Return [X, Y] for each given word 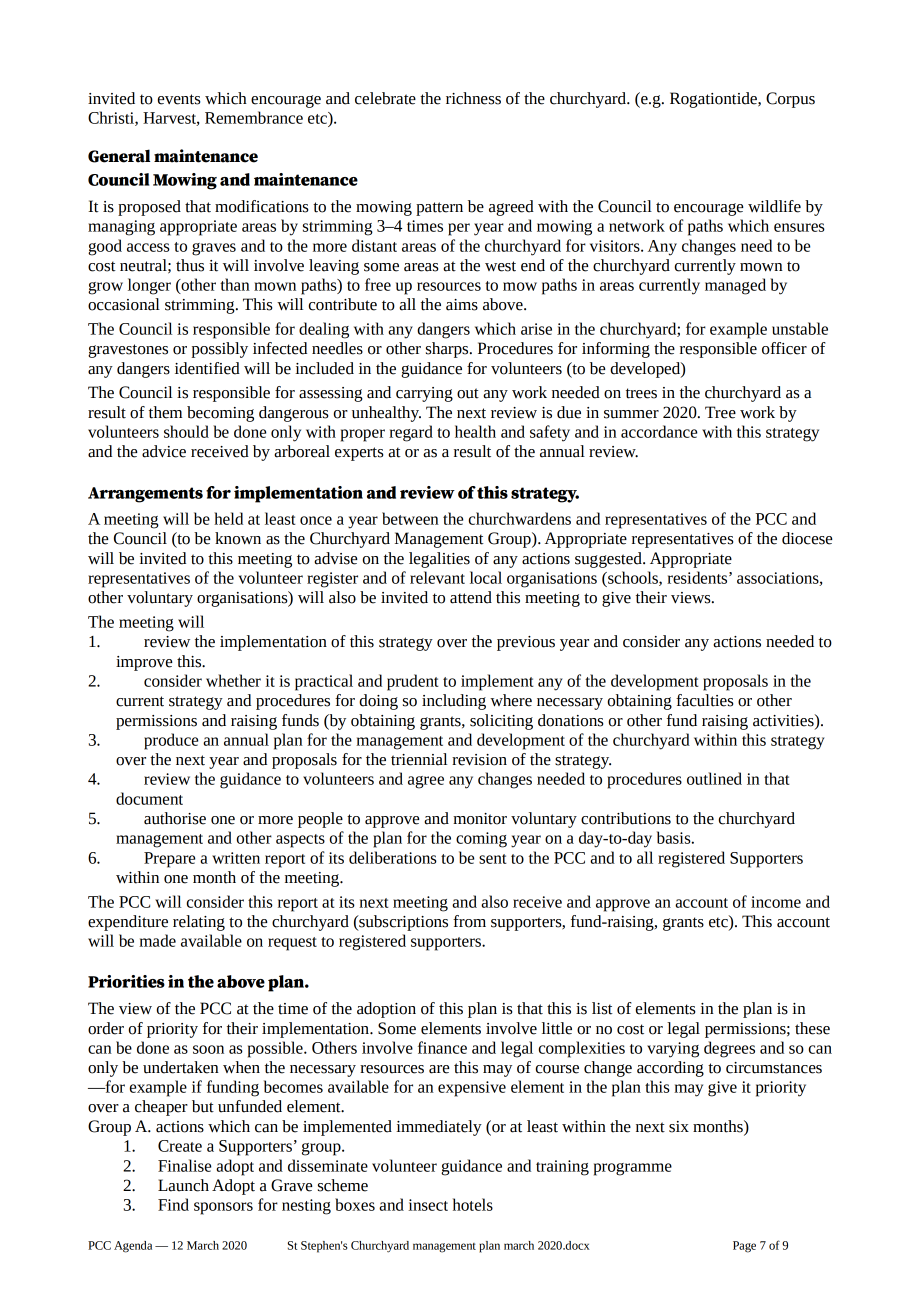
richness [473, 98]
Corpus [790, 100]
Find [173, 1204]
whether [233, 680]
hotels [473, 1204]
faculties [705, 700]
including [454, 702]
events [179, 99]
